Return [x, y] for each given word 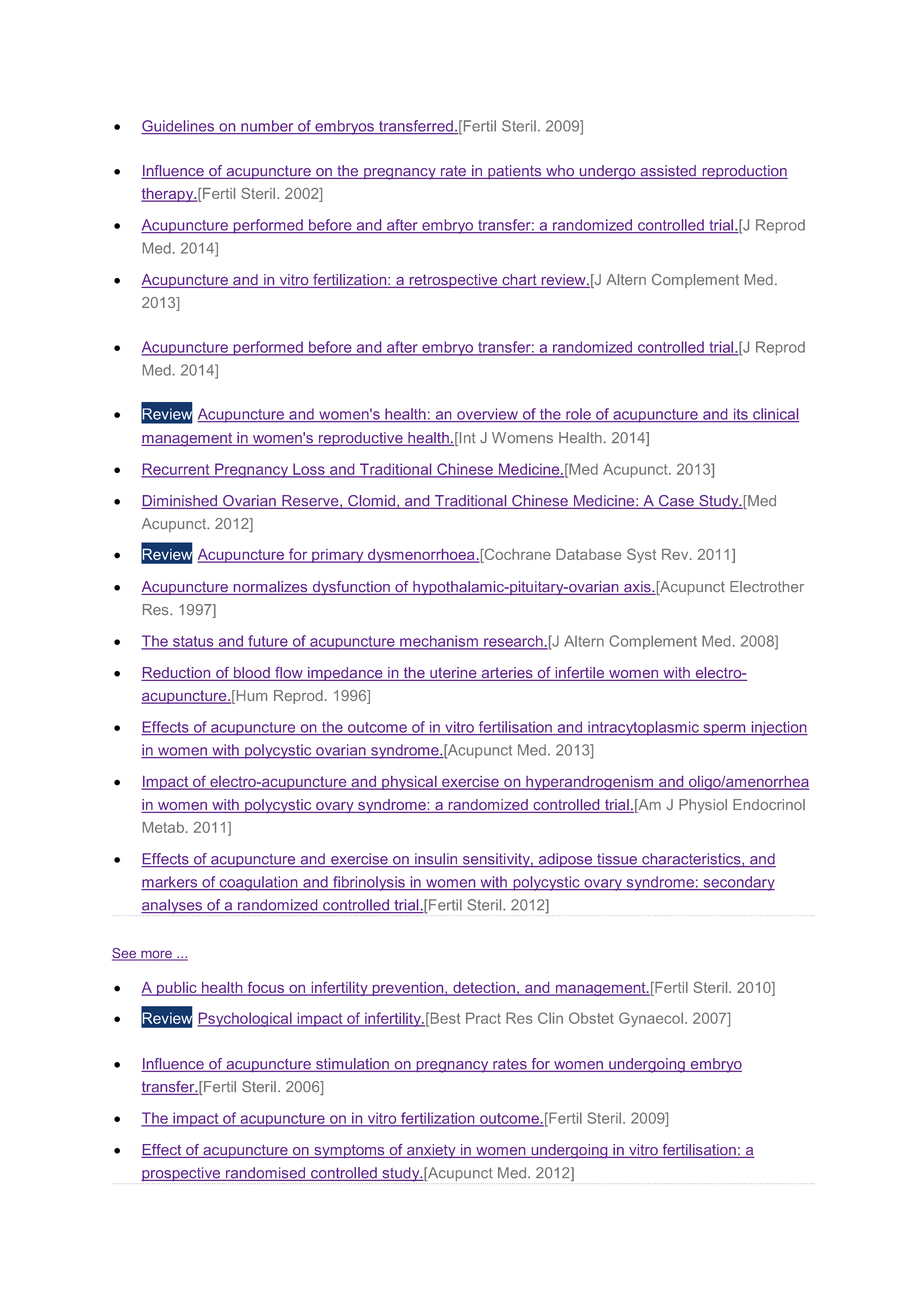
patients [515, 172]
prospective [182, 1175]
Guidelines [178, 127]
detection [484, 989]
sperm [724, 730]
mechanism [439, 642]
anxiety [431, 1151]
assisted [668, 172]
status [193, 642]
